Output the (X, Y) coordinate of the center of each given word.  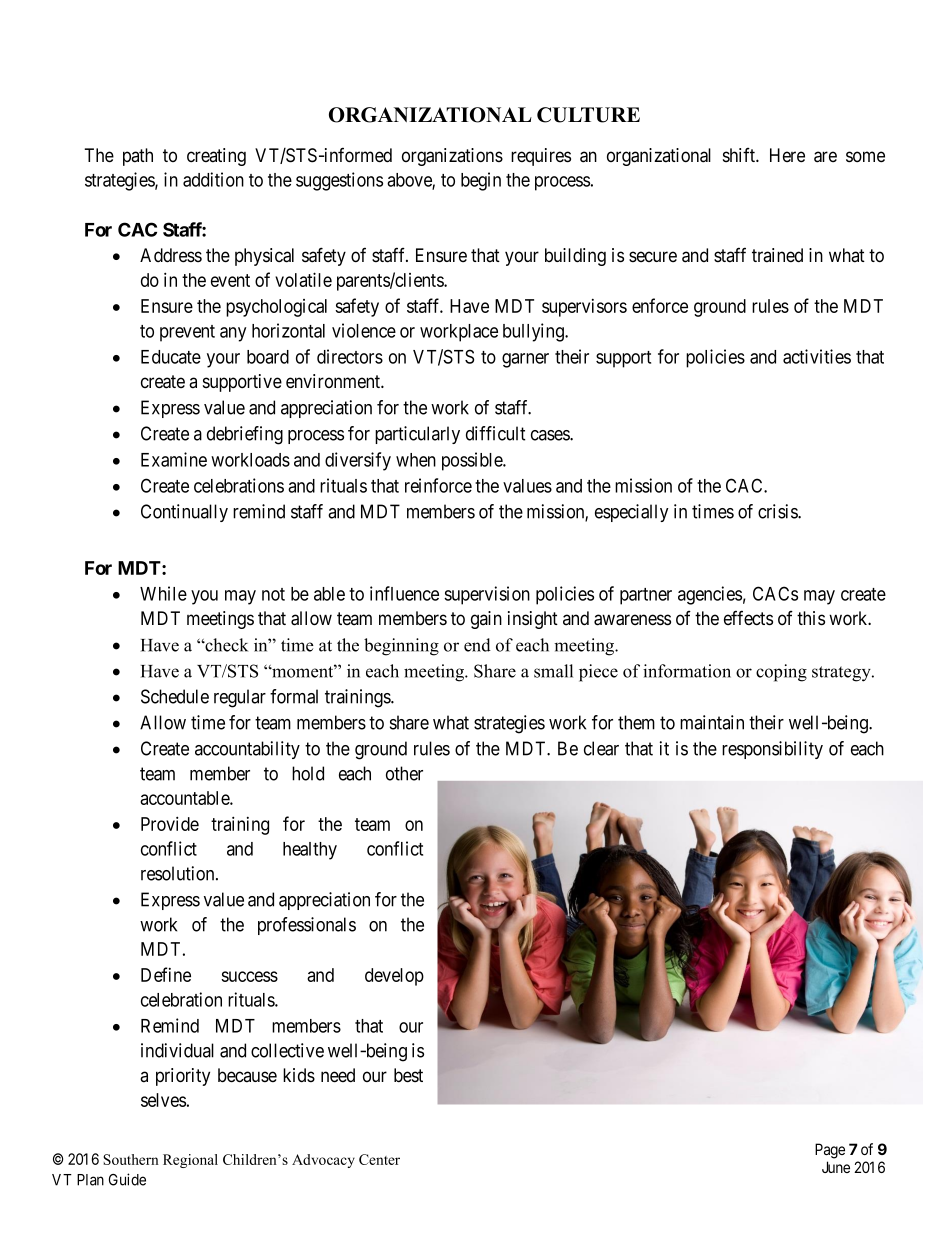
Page (830, 1151)
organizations (452, 157)
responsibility (772, 750)
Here (787, 155)
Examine (174, 459)
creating (216, 157)
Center (379, 1159)
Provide (170, 823)
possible (473, 461)
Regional (190, 1161)
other (404, 773)
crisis (778, 511)
